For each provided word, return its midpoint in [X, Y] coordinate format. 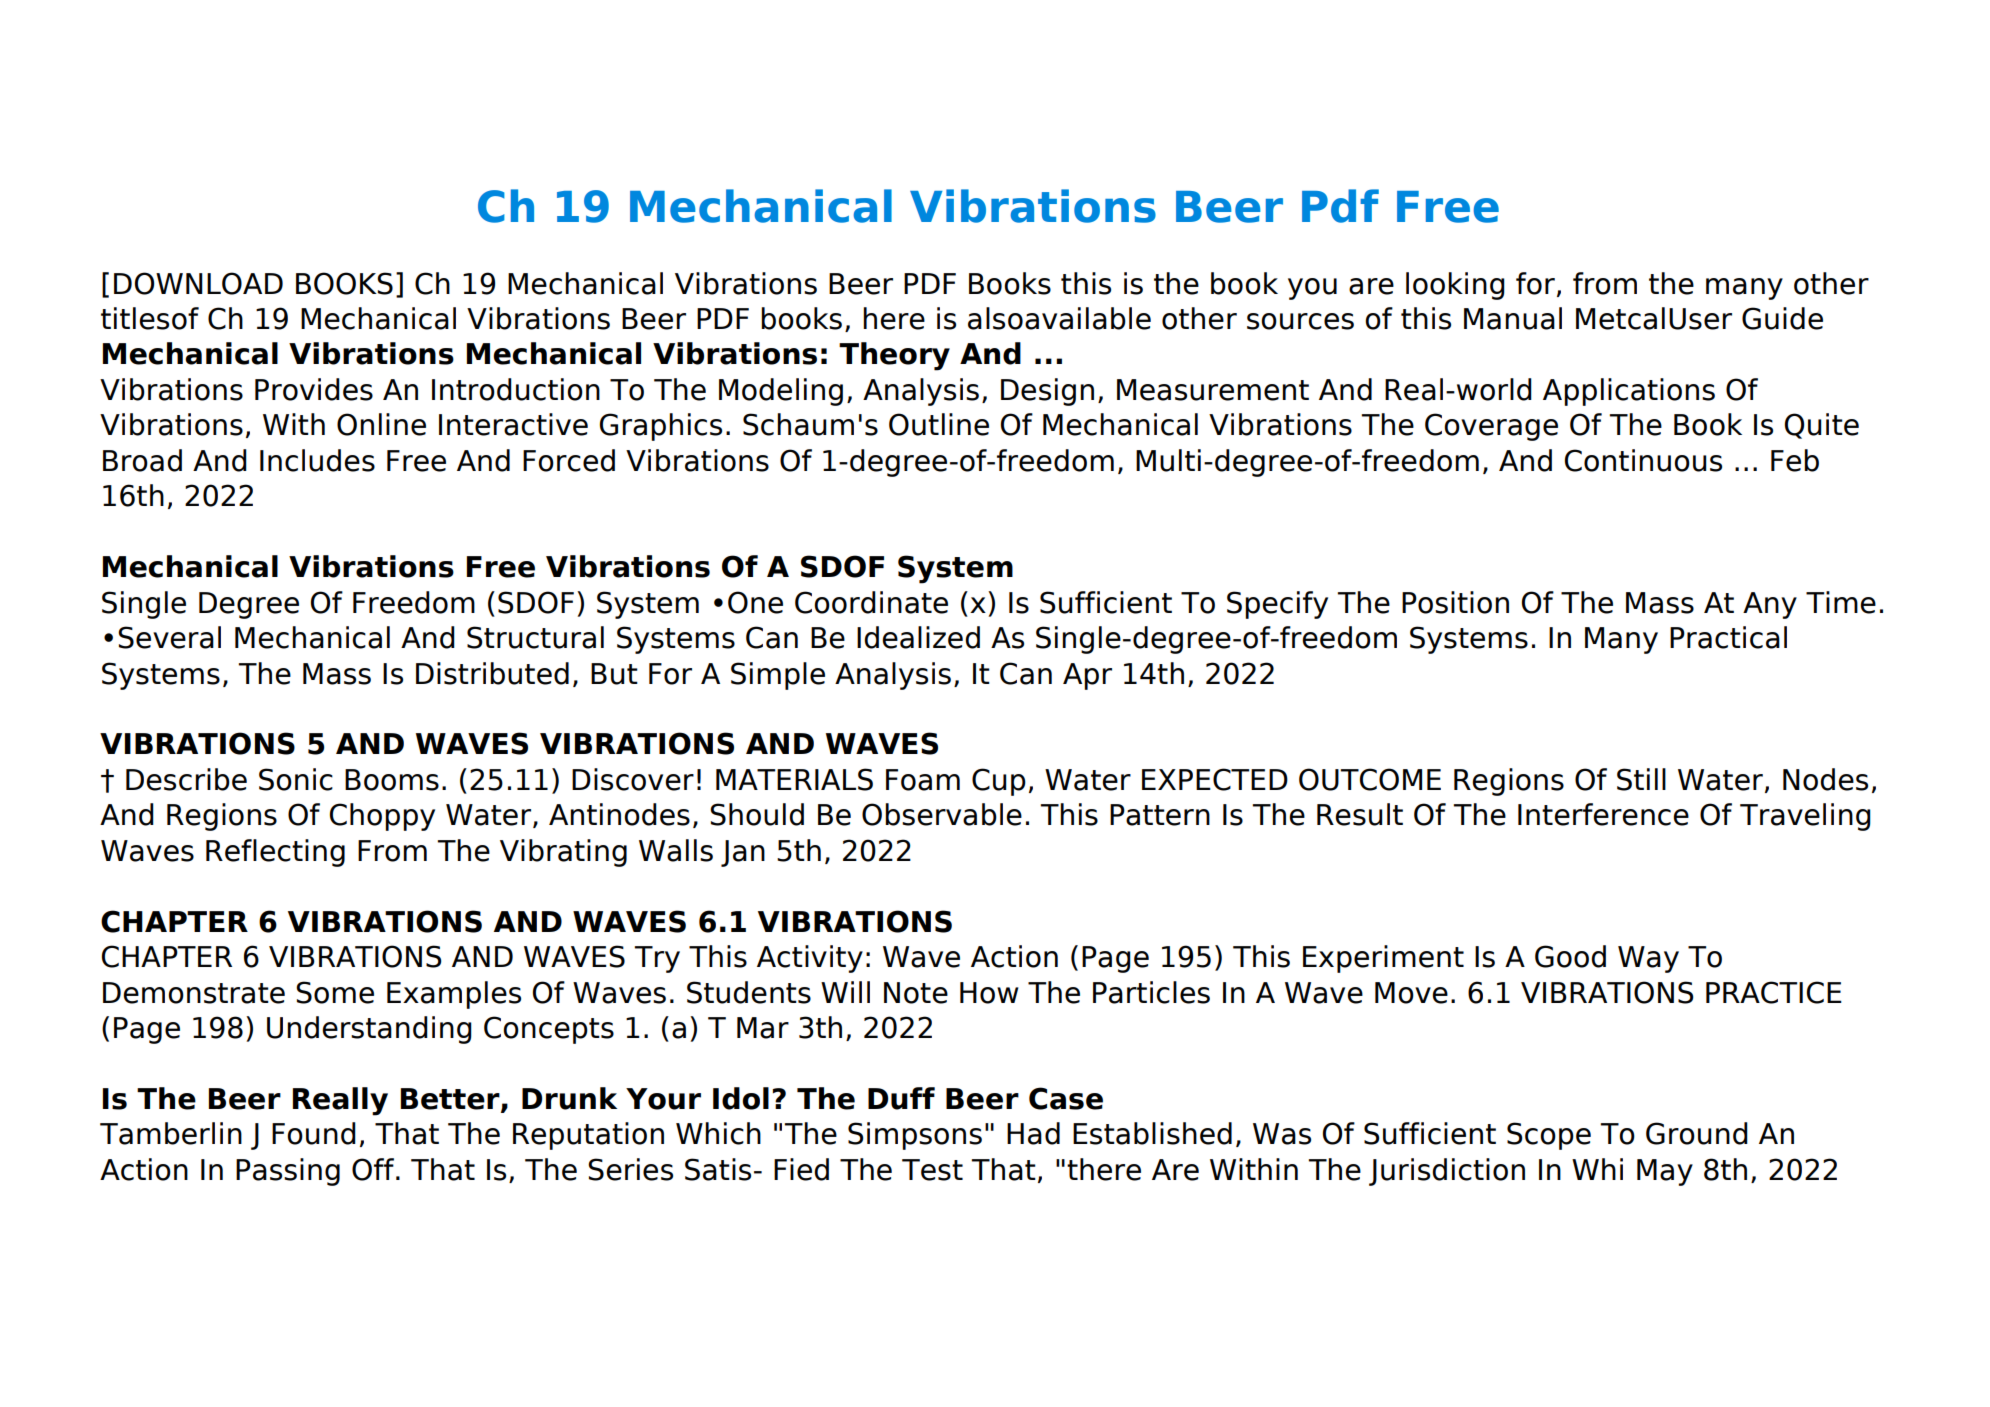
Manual [1513, 318]
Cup [999, 782]
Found [314, 1133]
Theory [894, 356]
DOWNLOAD [198, 283]
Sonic [296, 779]
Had [1033, 1133]
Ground [1697, 1133]
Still [1641, 779]
